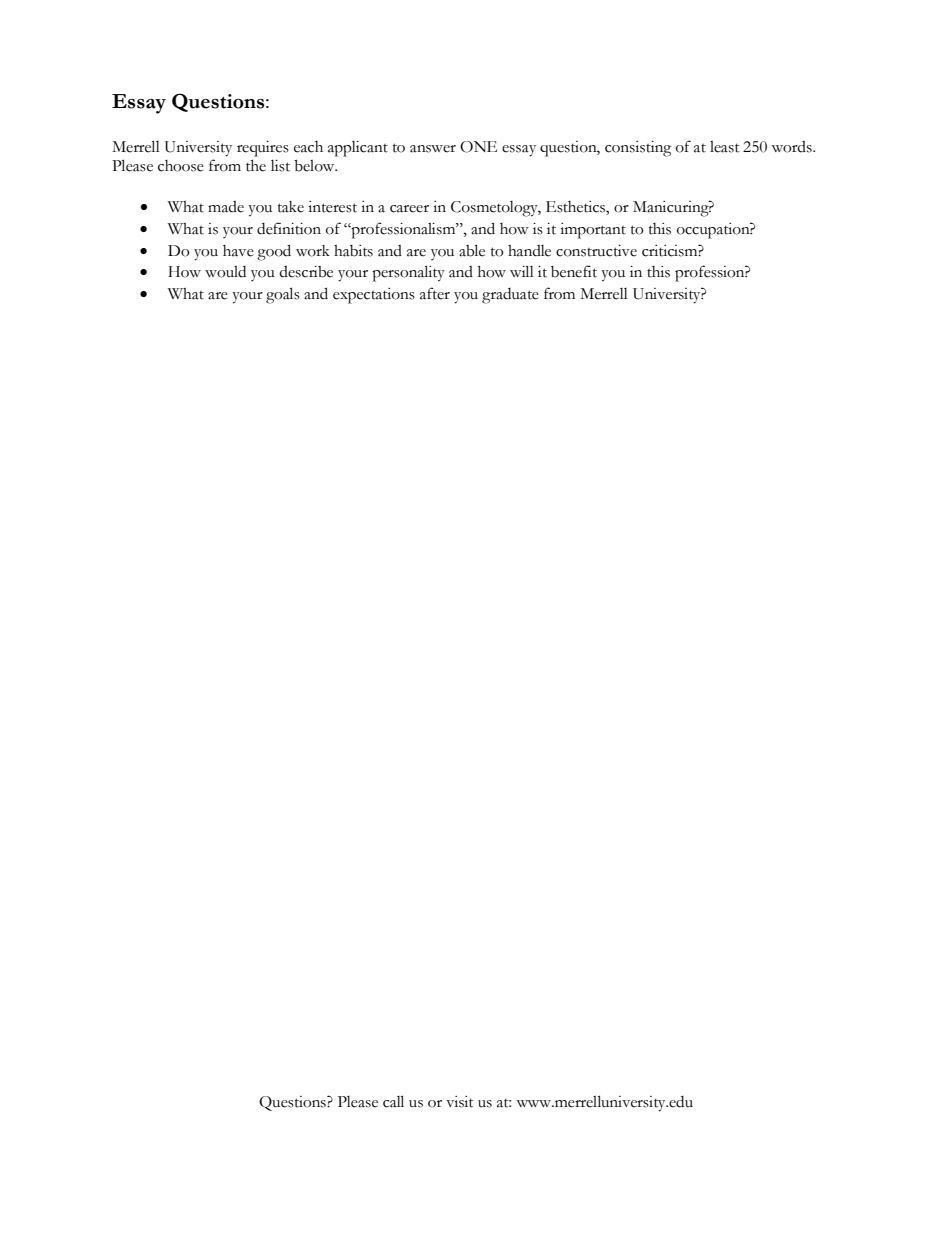 The image size is (952, 1233). I want to click on least, so click(725, 147).
